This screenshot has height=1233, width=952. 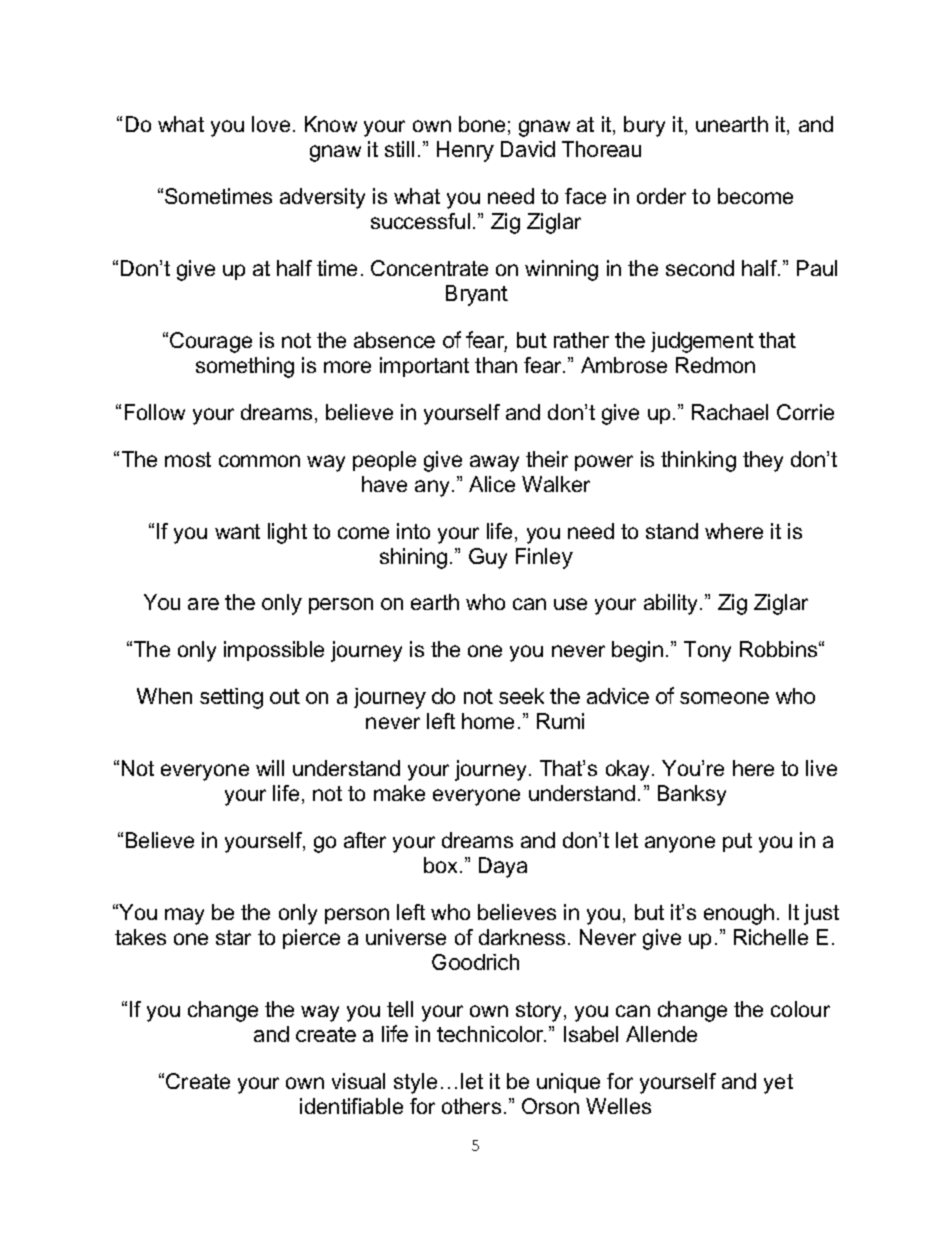 What do you see at coordinates (488, 558) in the screenshot?
I see `Guy` at bounding box center [488, 558].
